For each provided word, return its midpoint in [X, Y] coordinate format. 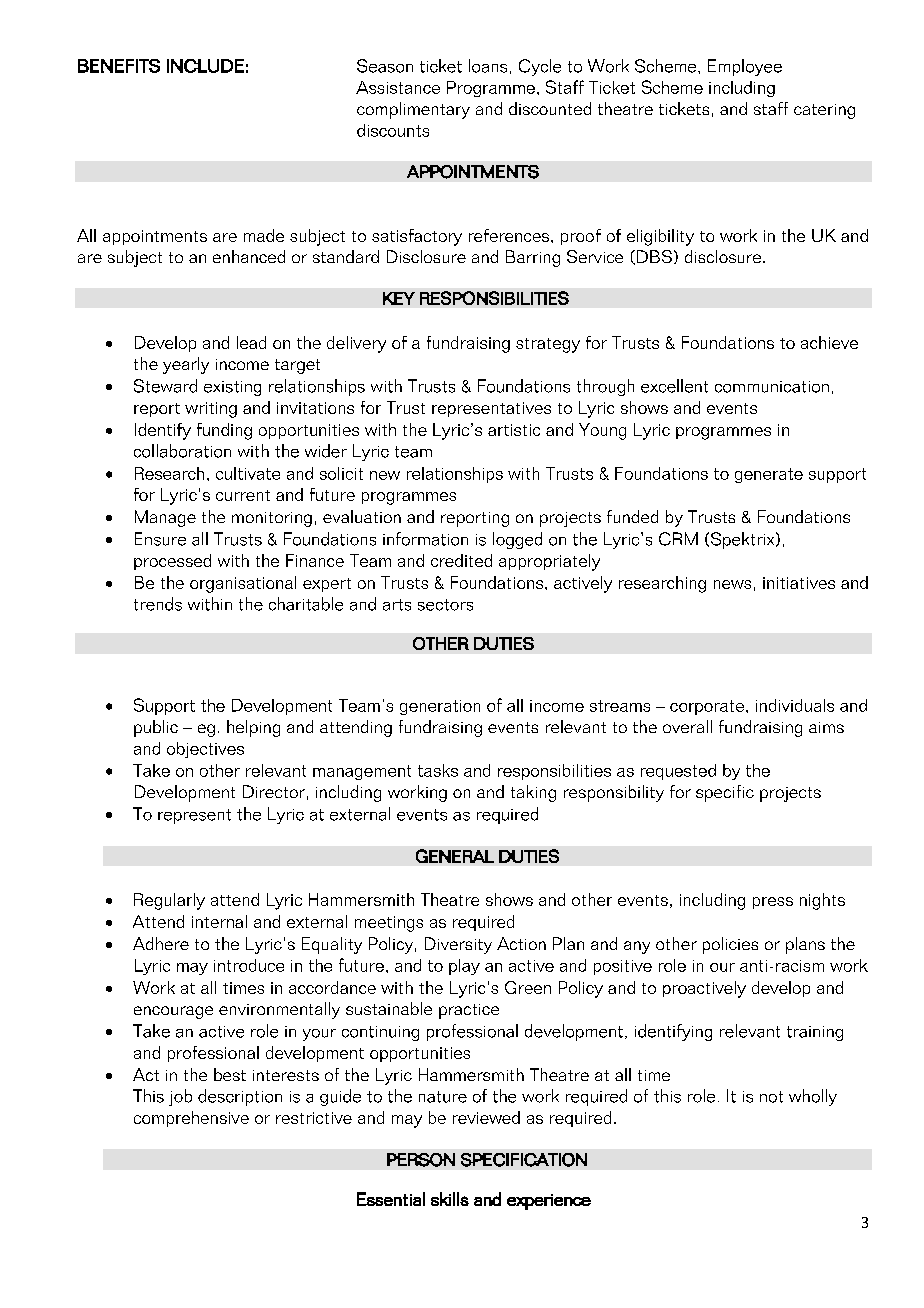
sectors [445, 605]
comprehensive [191, 1119]
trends [158, 604]
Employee [745, 67]
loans [488, 66]
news [732, 584]
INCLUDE [205, 66]
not [771, 1097]
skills [450, 1199]
